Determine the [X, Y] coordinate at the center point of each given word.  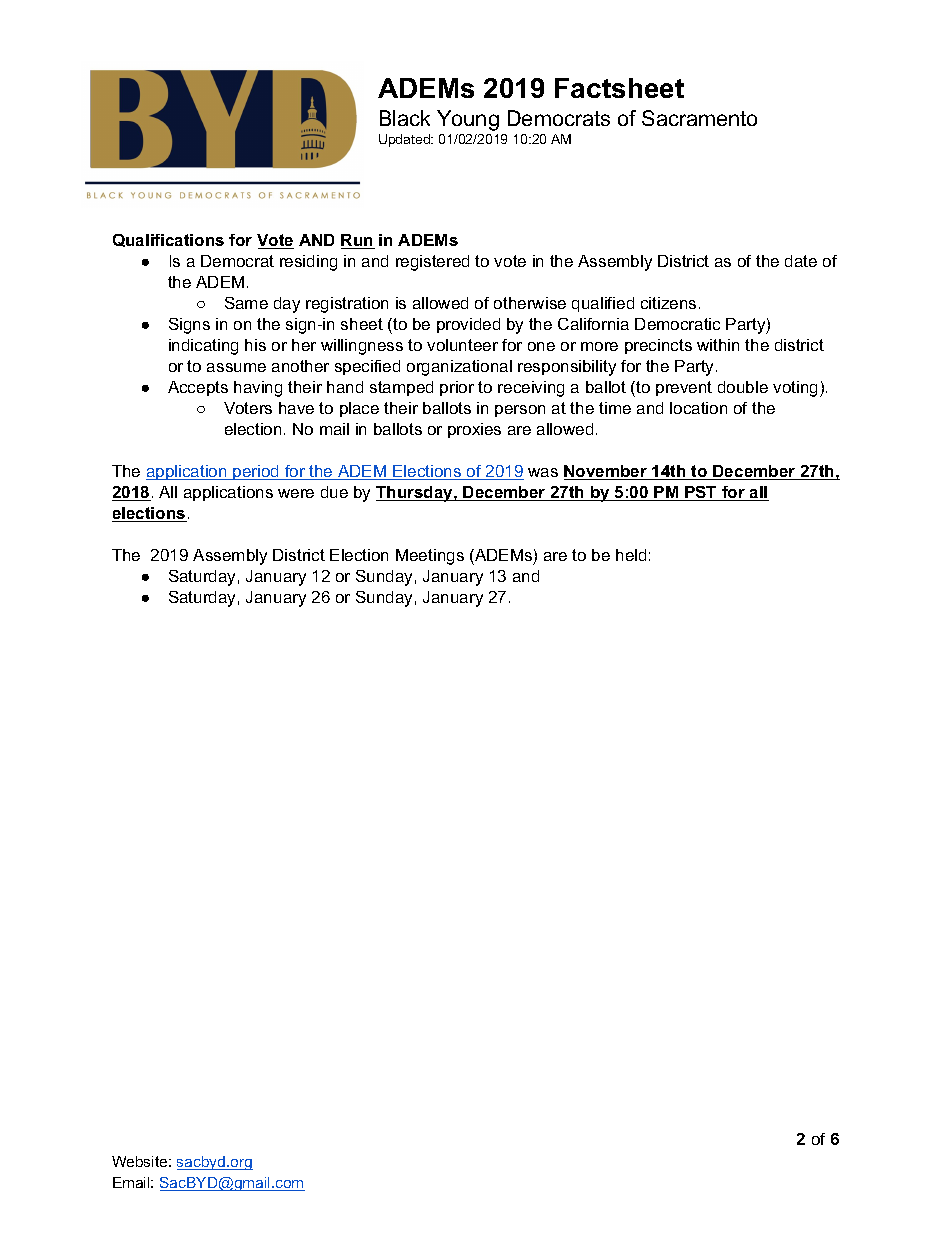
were [296, 493]
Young [468, 120]
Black [405, 118]
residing [308, 263]
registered [432, 263]
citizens [668, 303]
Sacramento [699, 118]
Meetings [430, 557]
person [520, 411]
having [258, 389]
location [698, 408]
